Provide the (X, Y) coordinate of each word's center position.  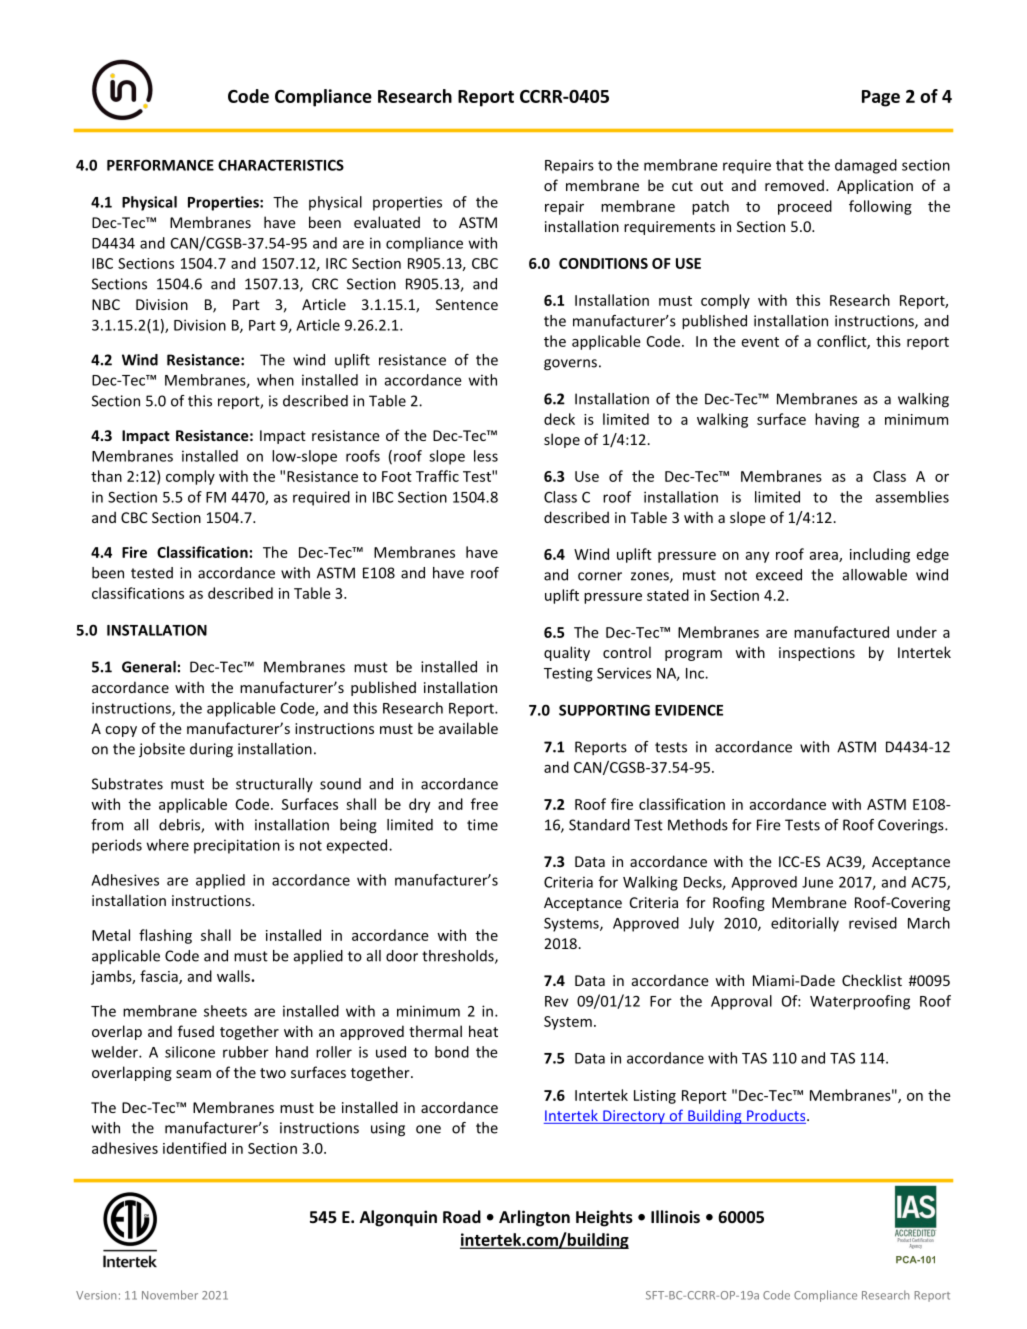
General (149, 667)
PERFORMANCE (160, 165)
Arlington (534, 1218)
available (468, 728)
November (170, 1295)
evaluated (387, 222)
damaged (866, 166)
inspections (817, 654)
